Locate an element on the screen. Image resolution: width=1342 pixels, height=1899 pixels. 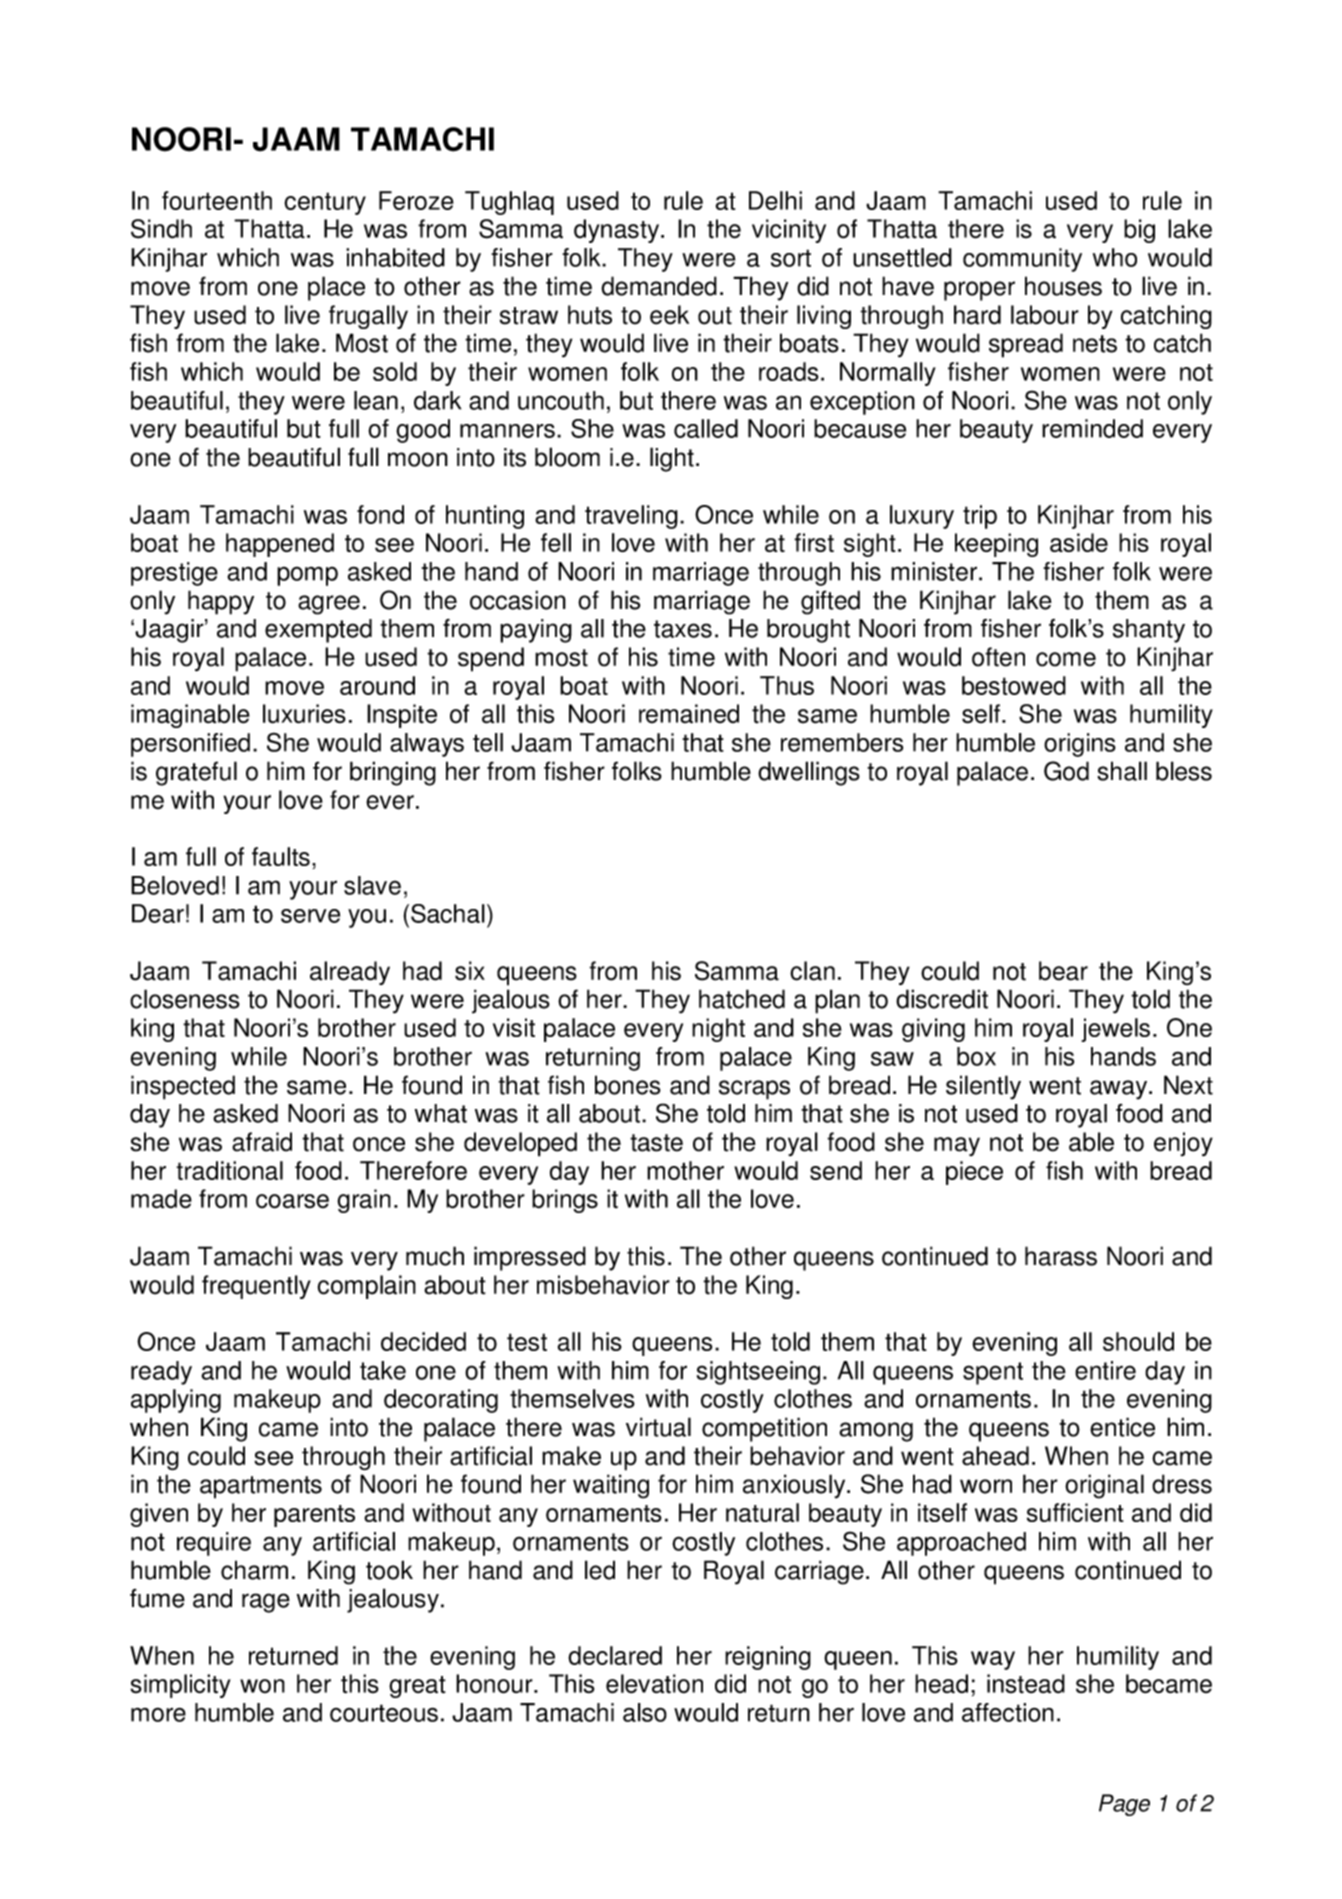
century is located at coordinates (325, 203).
